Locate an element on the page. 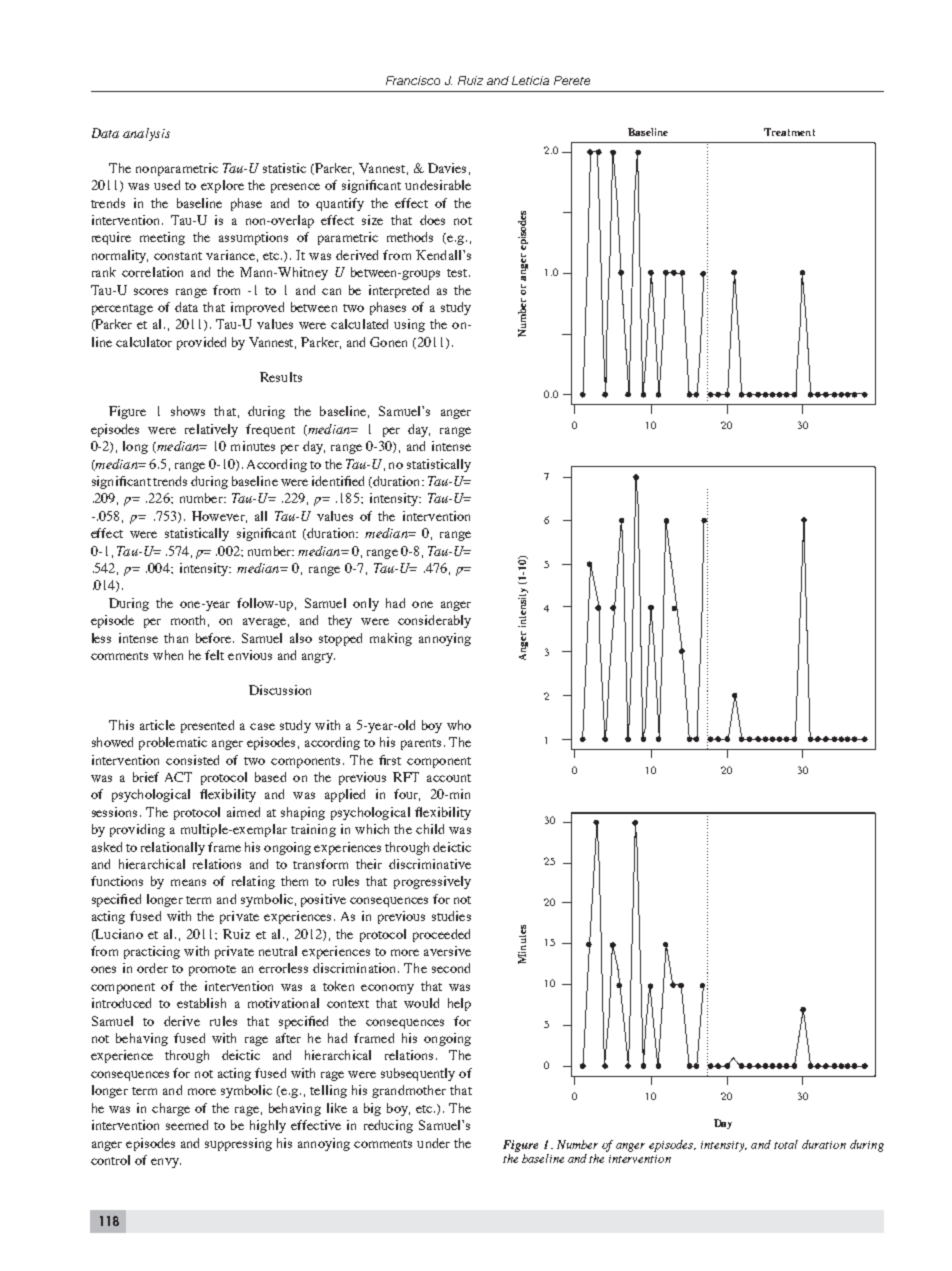 The image size is (952, 1271). Francisco is located at coordinates (413, 80).
